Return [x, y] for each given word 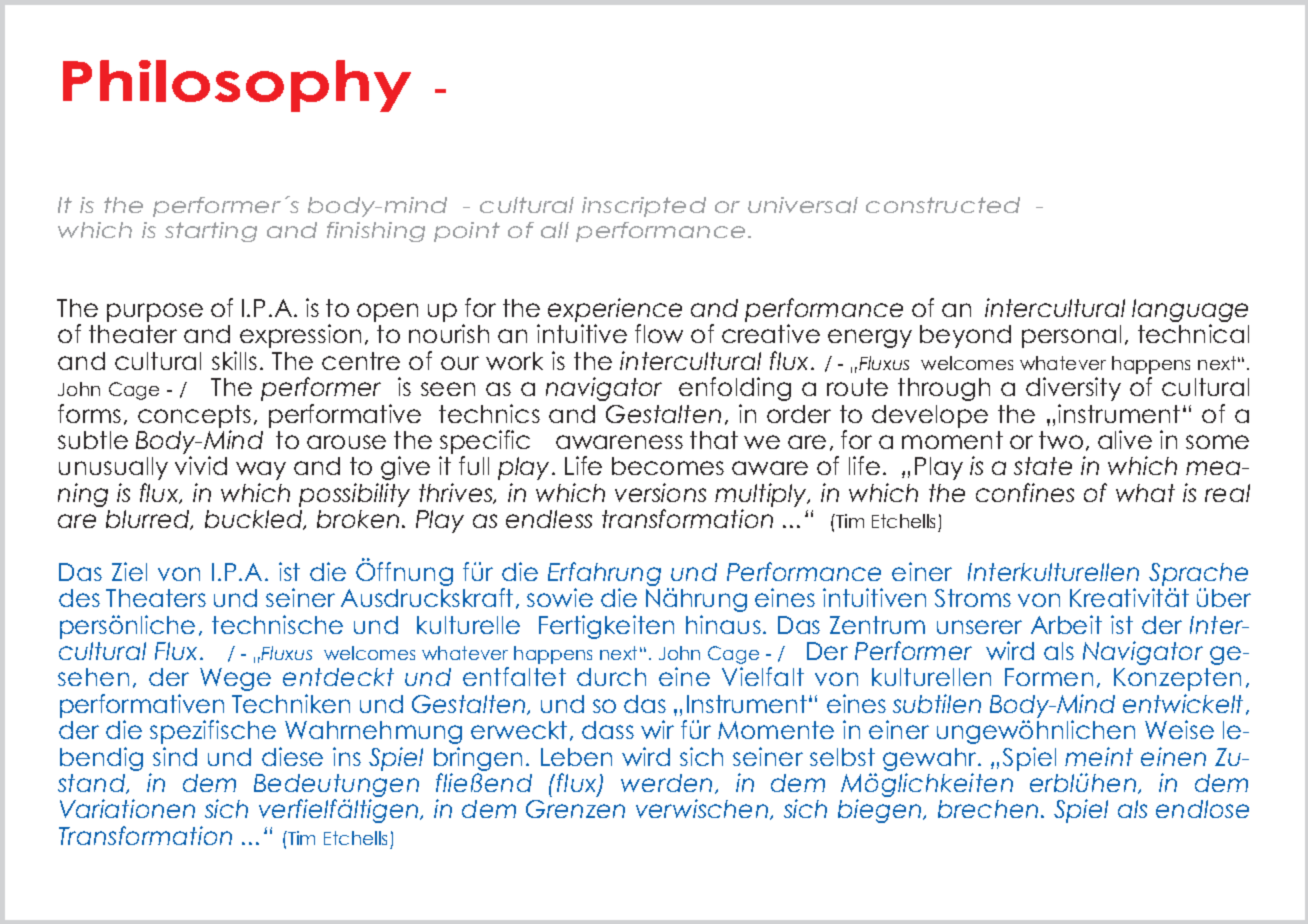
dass [608, 730]
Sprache [1198, 574]
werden [666, 783]
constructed [943, 205]
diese [292, 756]
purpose [155, 312]
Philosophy [237, 86]
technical [1193, 333]
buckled [254, 520]
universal [803, 205]
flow [659, 333]
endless [549, 519]
